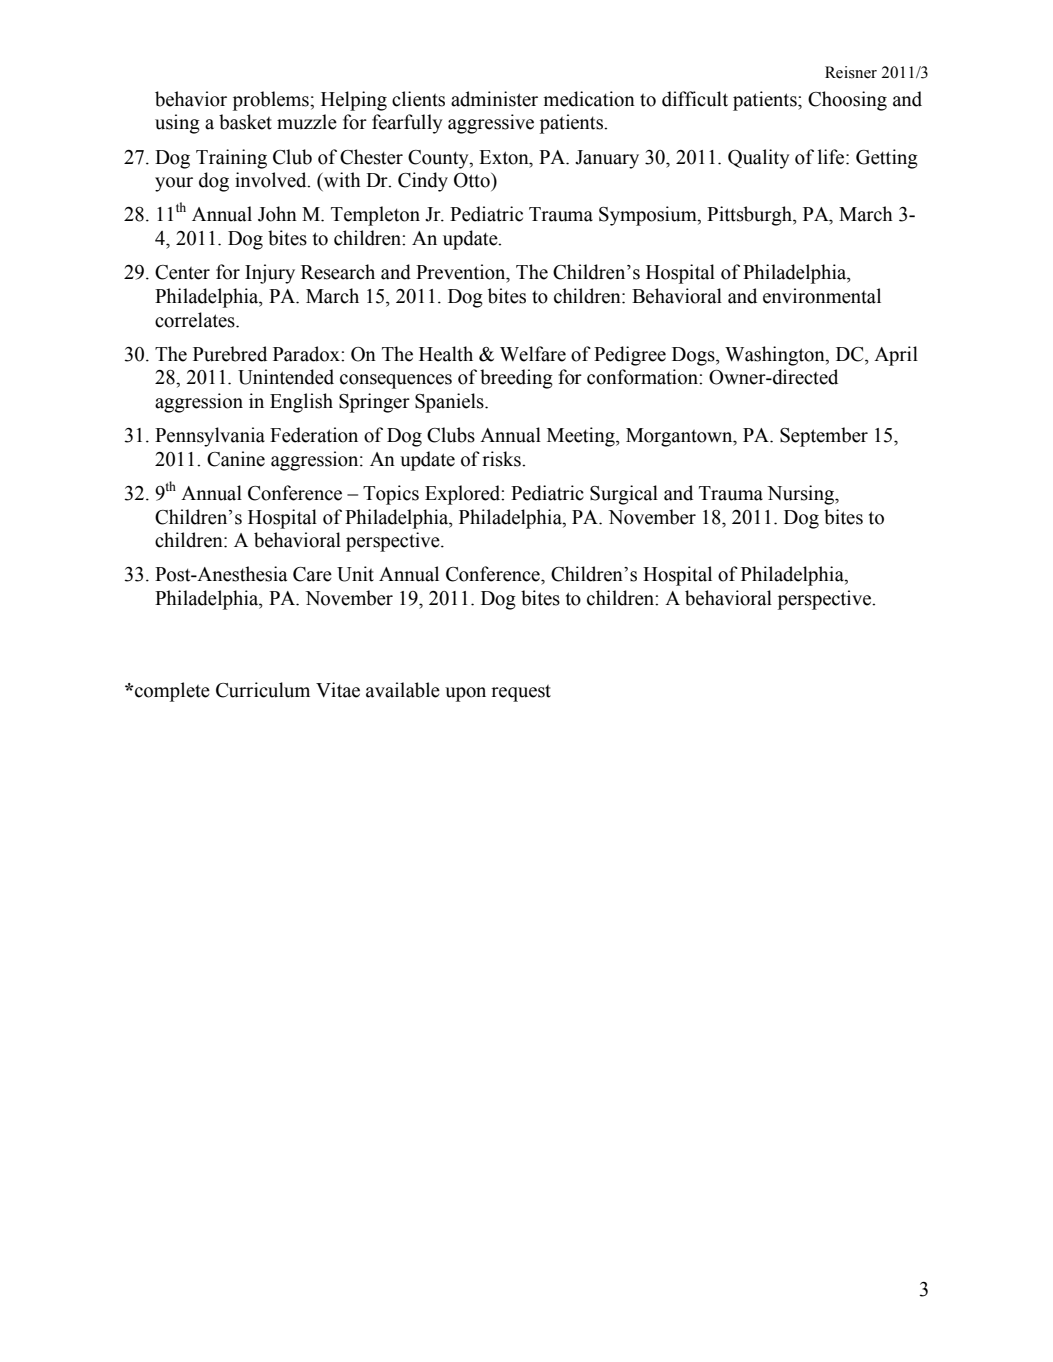 Image resolution: width=1053 pixels, height=1362 pixels. Describe the element at coordinates (272, 101) in the page. I see `problems` at that location.
